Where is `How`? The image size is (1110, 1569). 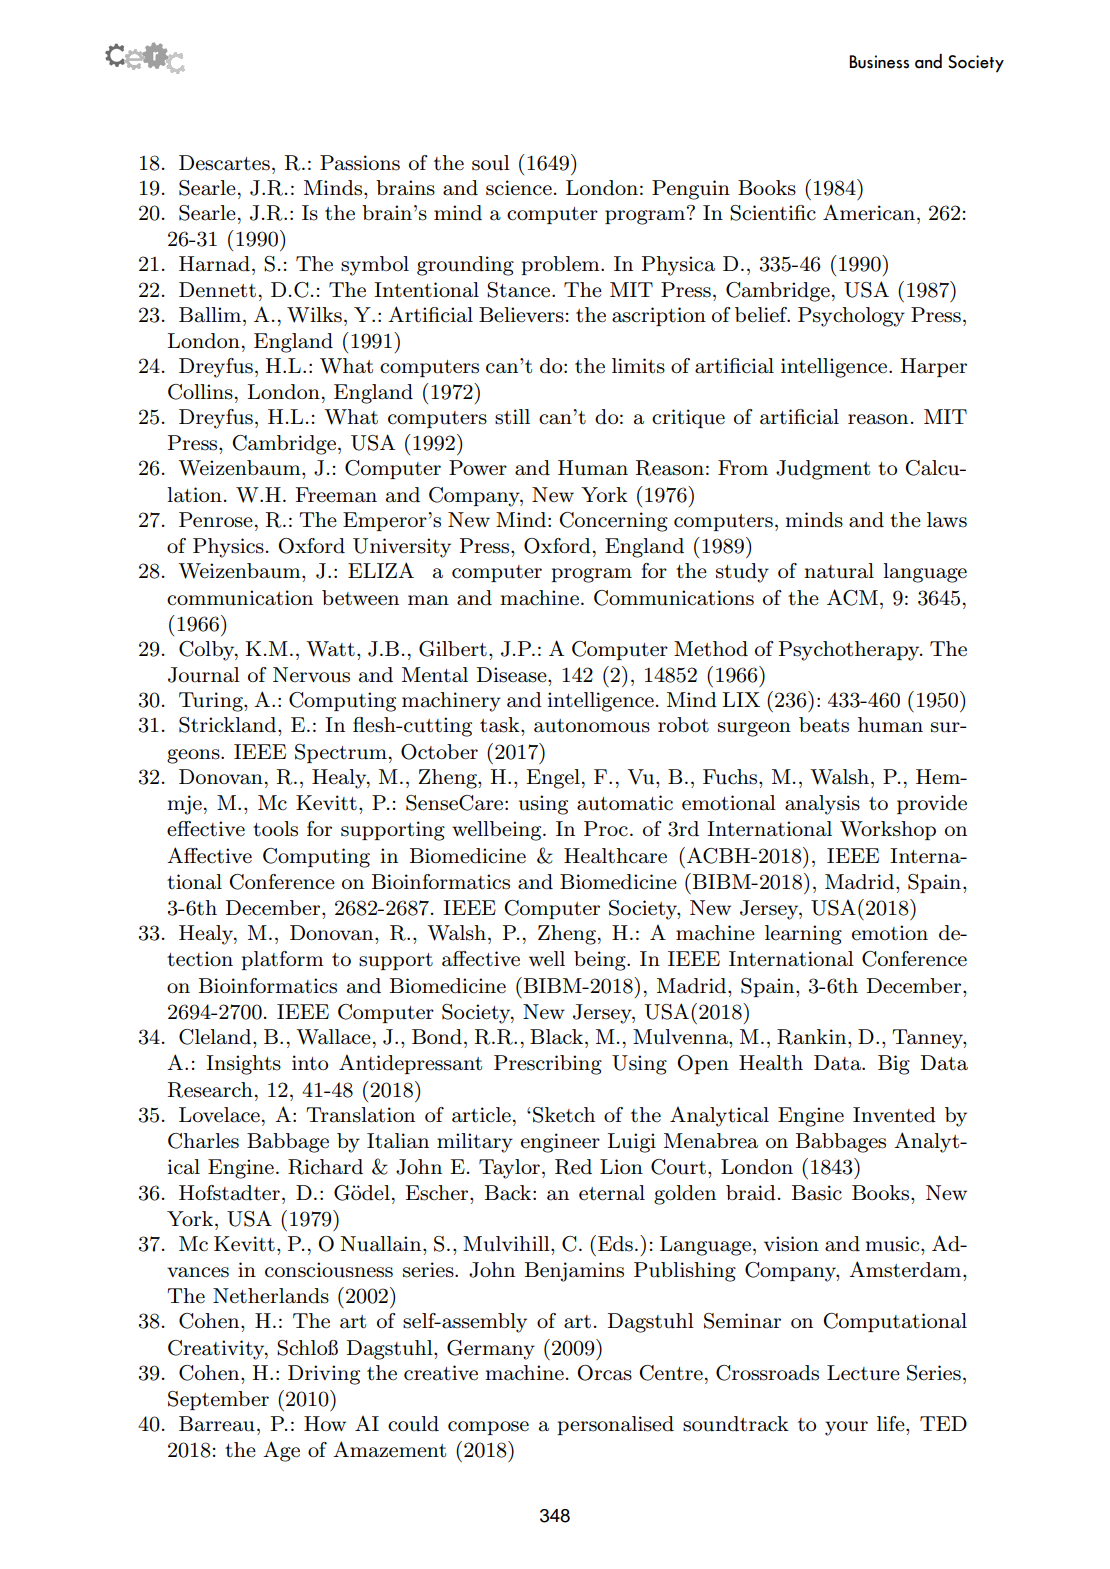 How is located at coordinates (325, 1423).
